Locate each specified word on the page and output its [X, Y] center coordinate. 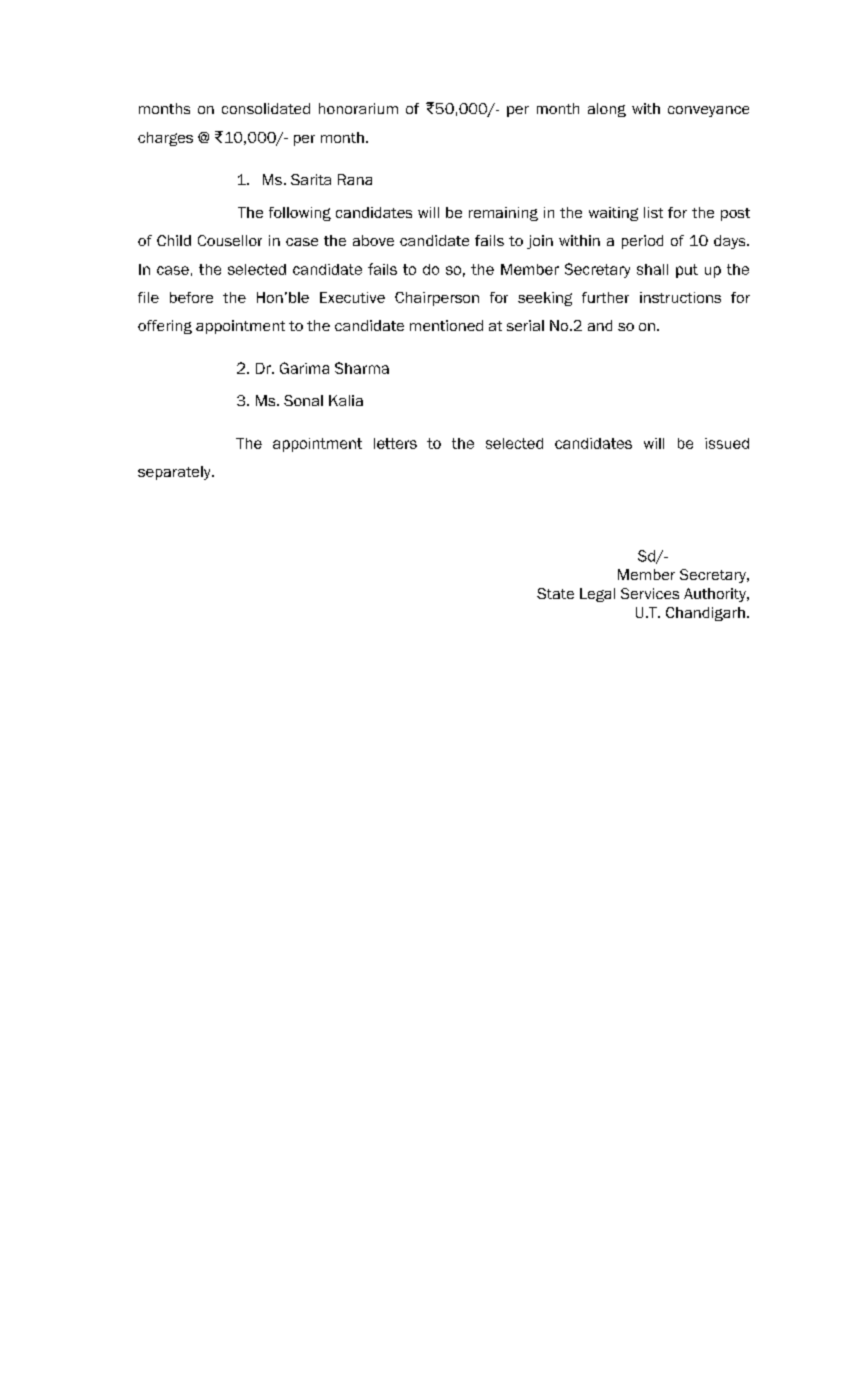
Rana [355, 179]
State [555, 593]
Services [650, 593]
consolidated [266, 108]
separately [175, 473]
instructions [680, 297]
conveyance [708, 111]
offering [165, 327]
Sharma [362, 368]
